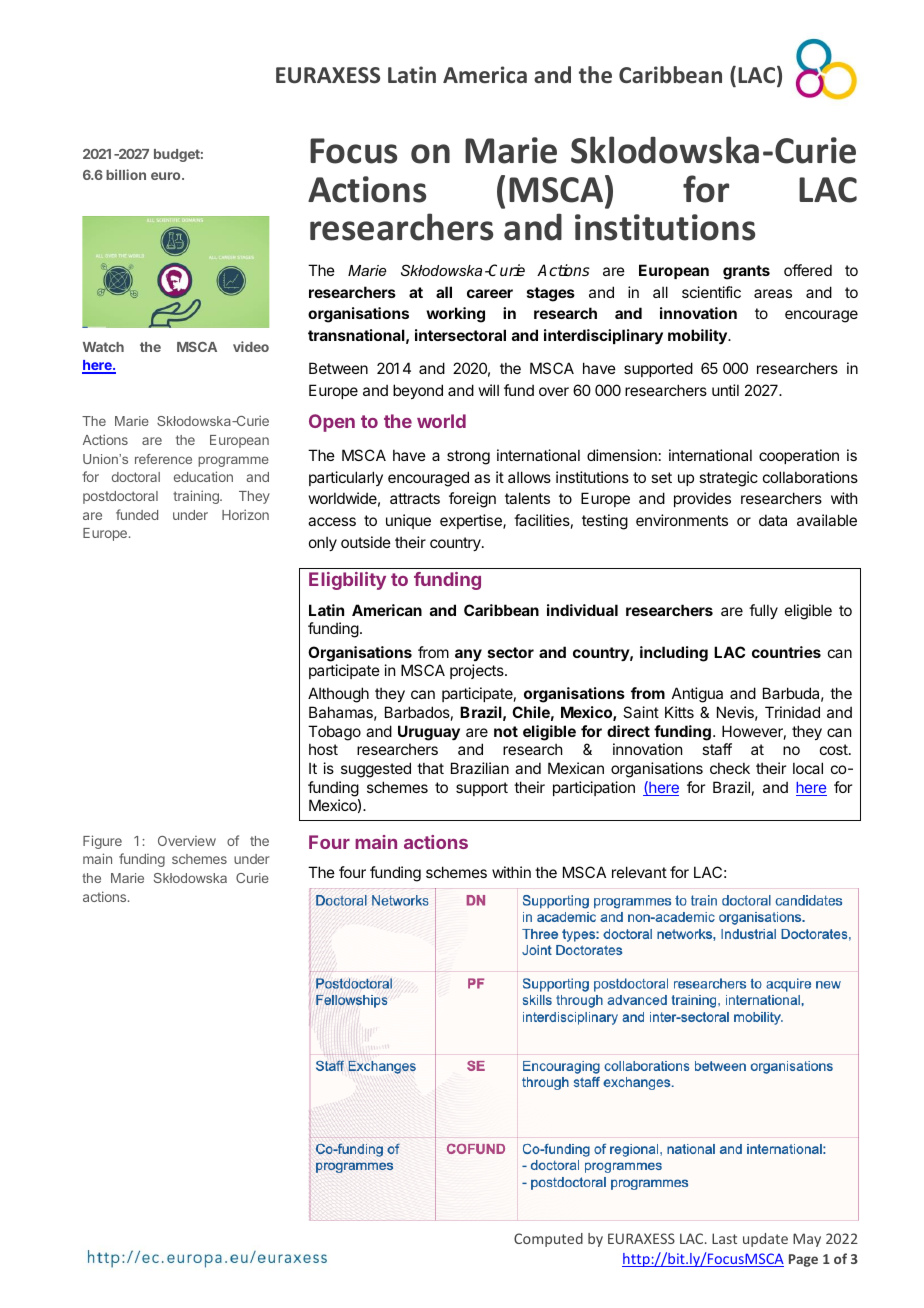  I want to click on career, so click(490, 293).
